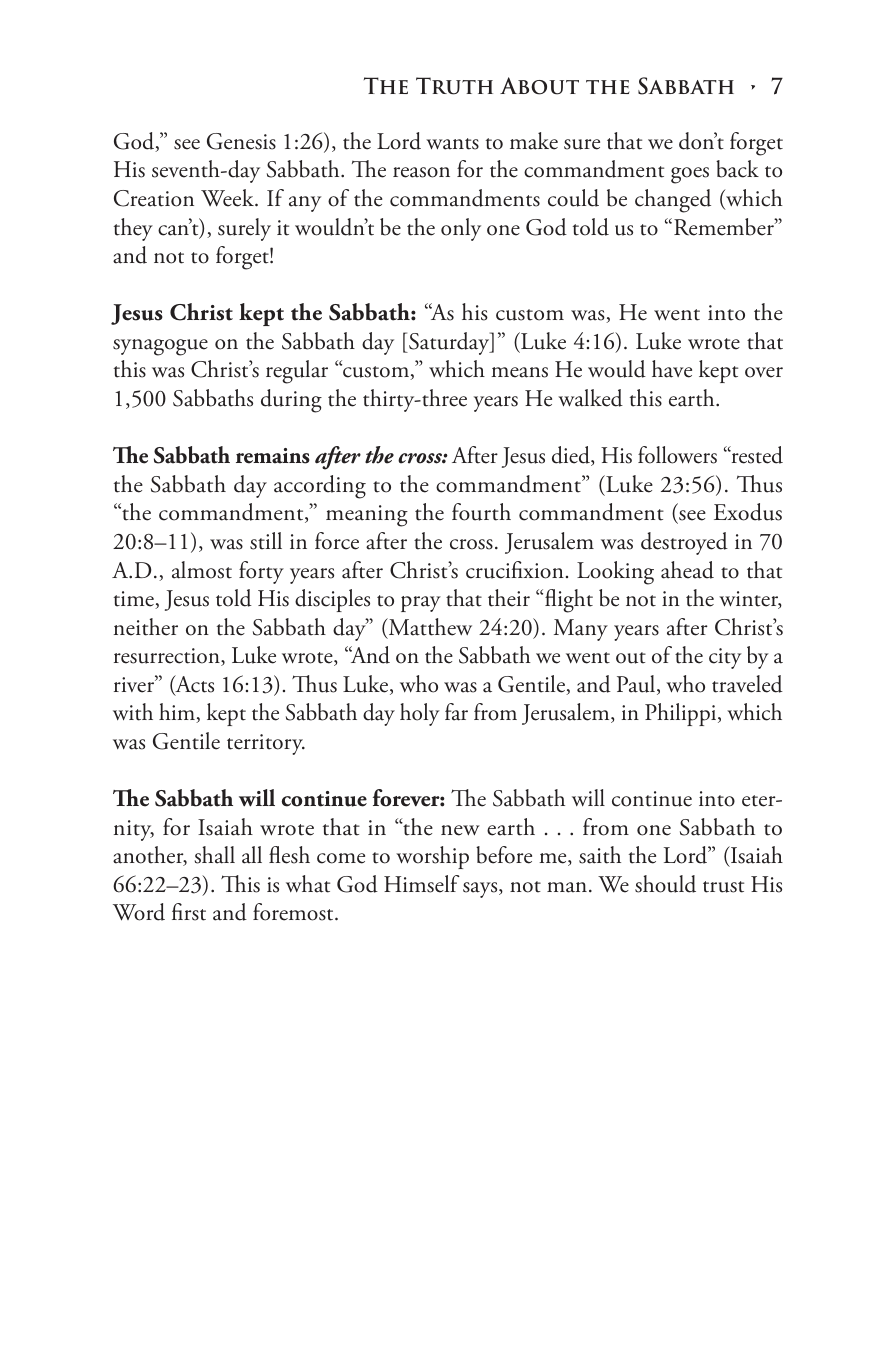 The height and width of the screenshot is (1364, 896). I want to click on Truth, so click(454, 86).
